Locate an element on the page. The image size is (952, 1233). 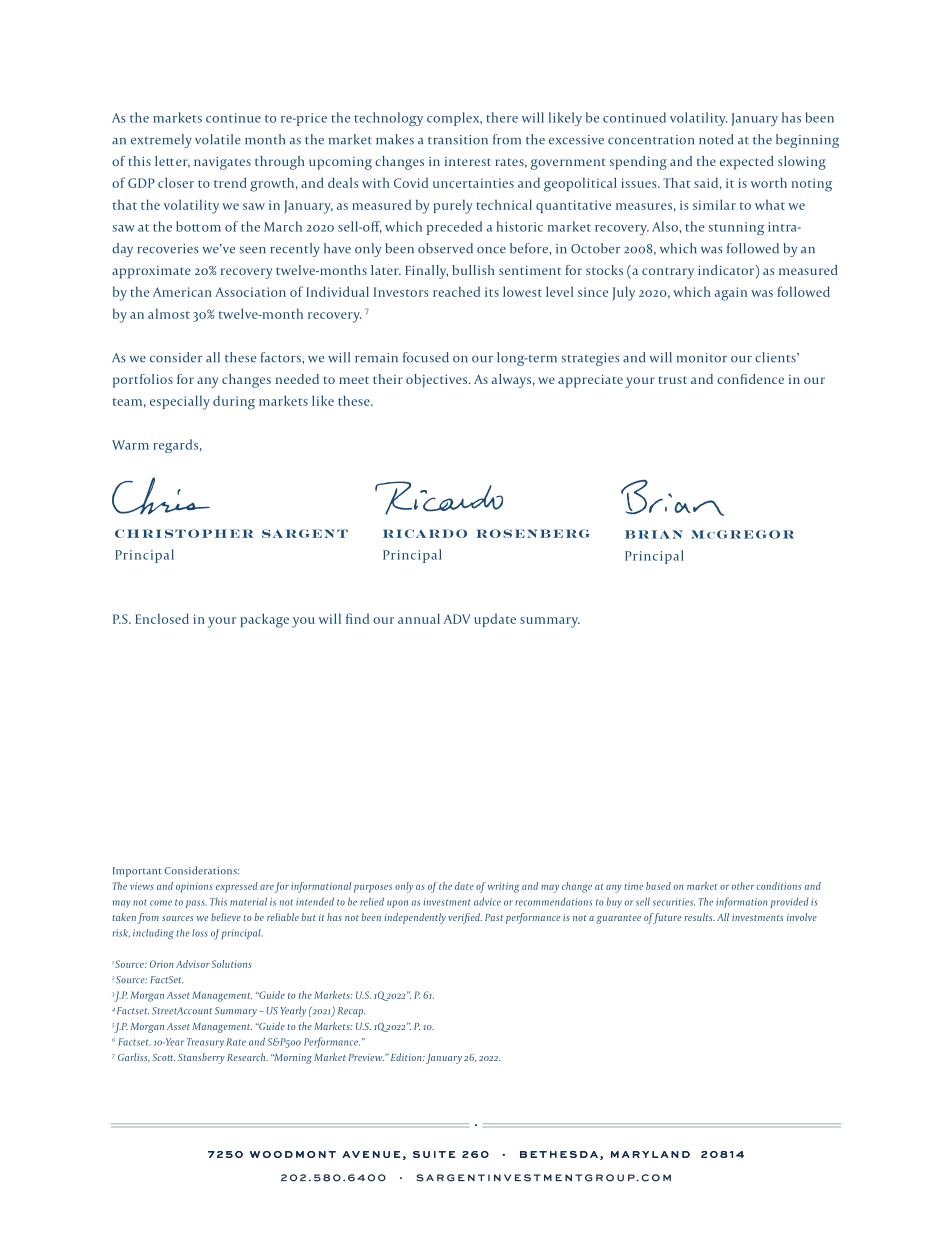
especially is located at coordinates (180, 402).
